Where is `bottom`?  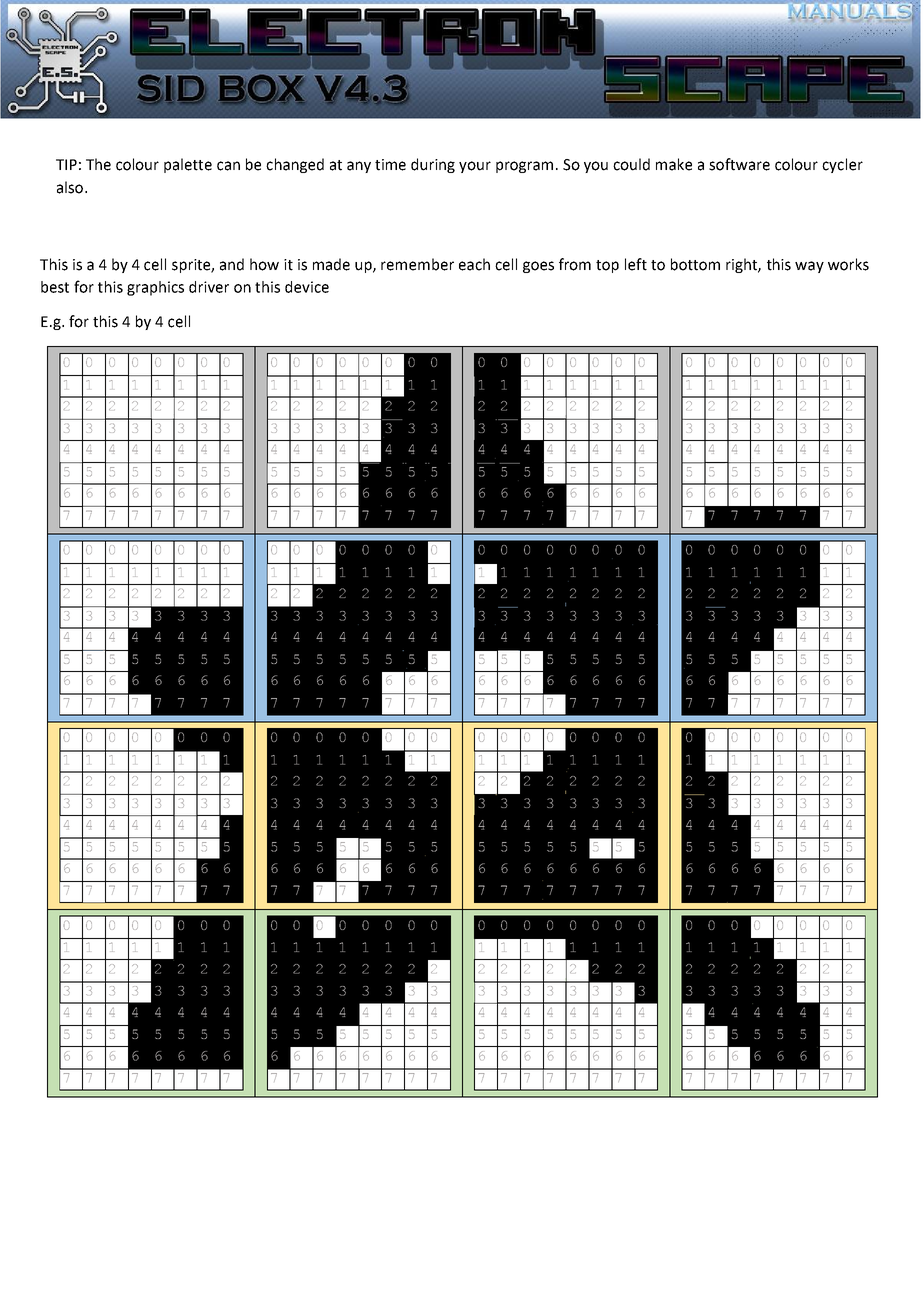
bottom is located at coordinates (695, 264).
